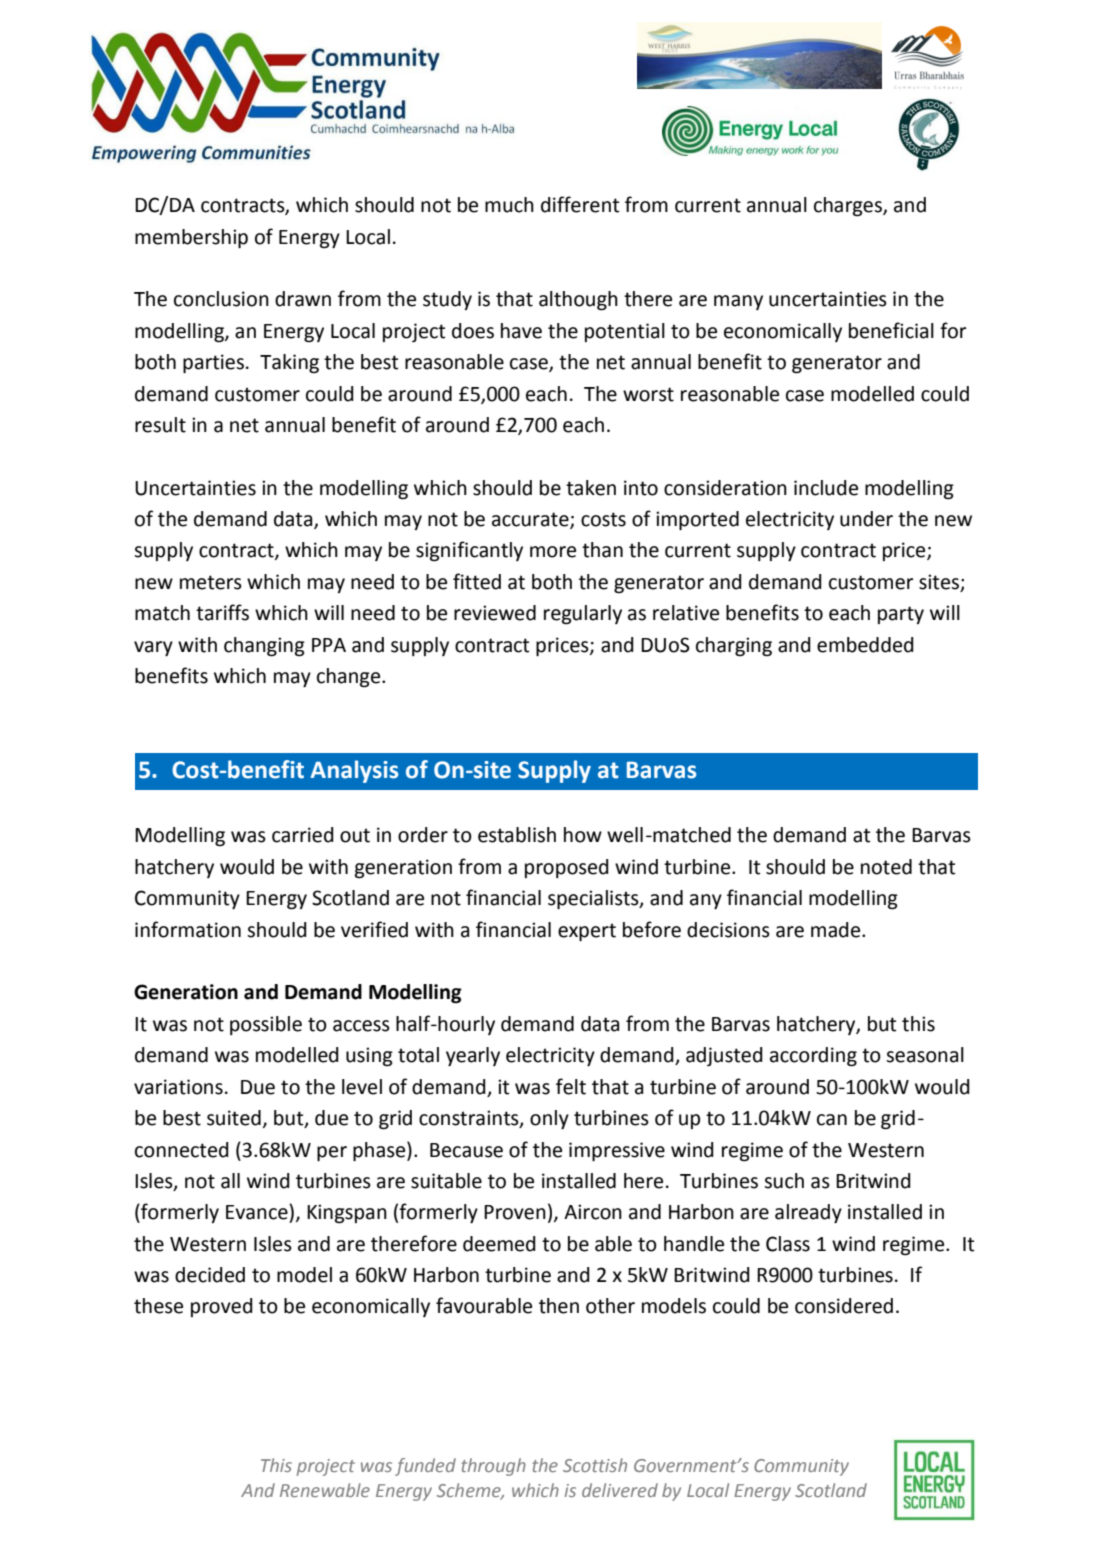 The image size is (1109, 1568). Describe the element at coordinates (191, 238) in the screenshot. I see `membership` at that location.
